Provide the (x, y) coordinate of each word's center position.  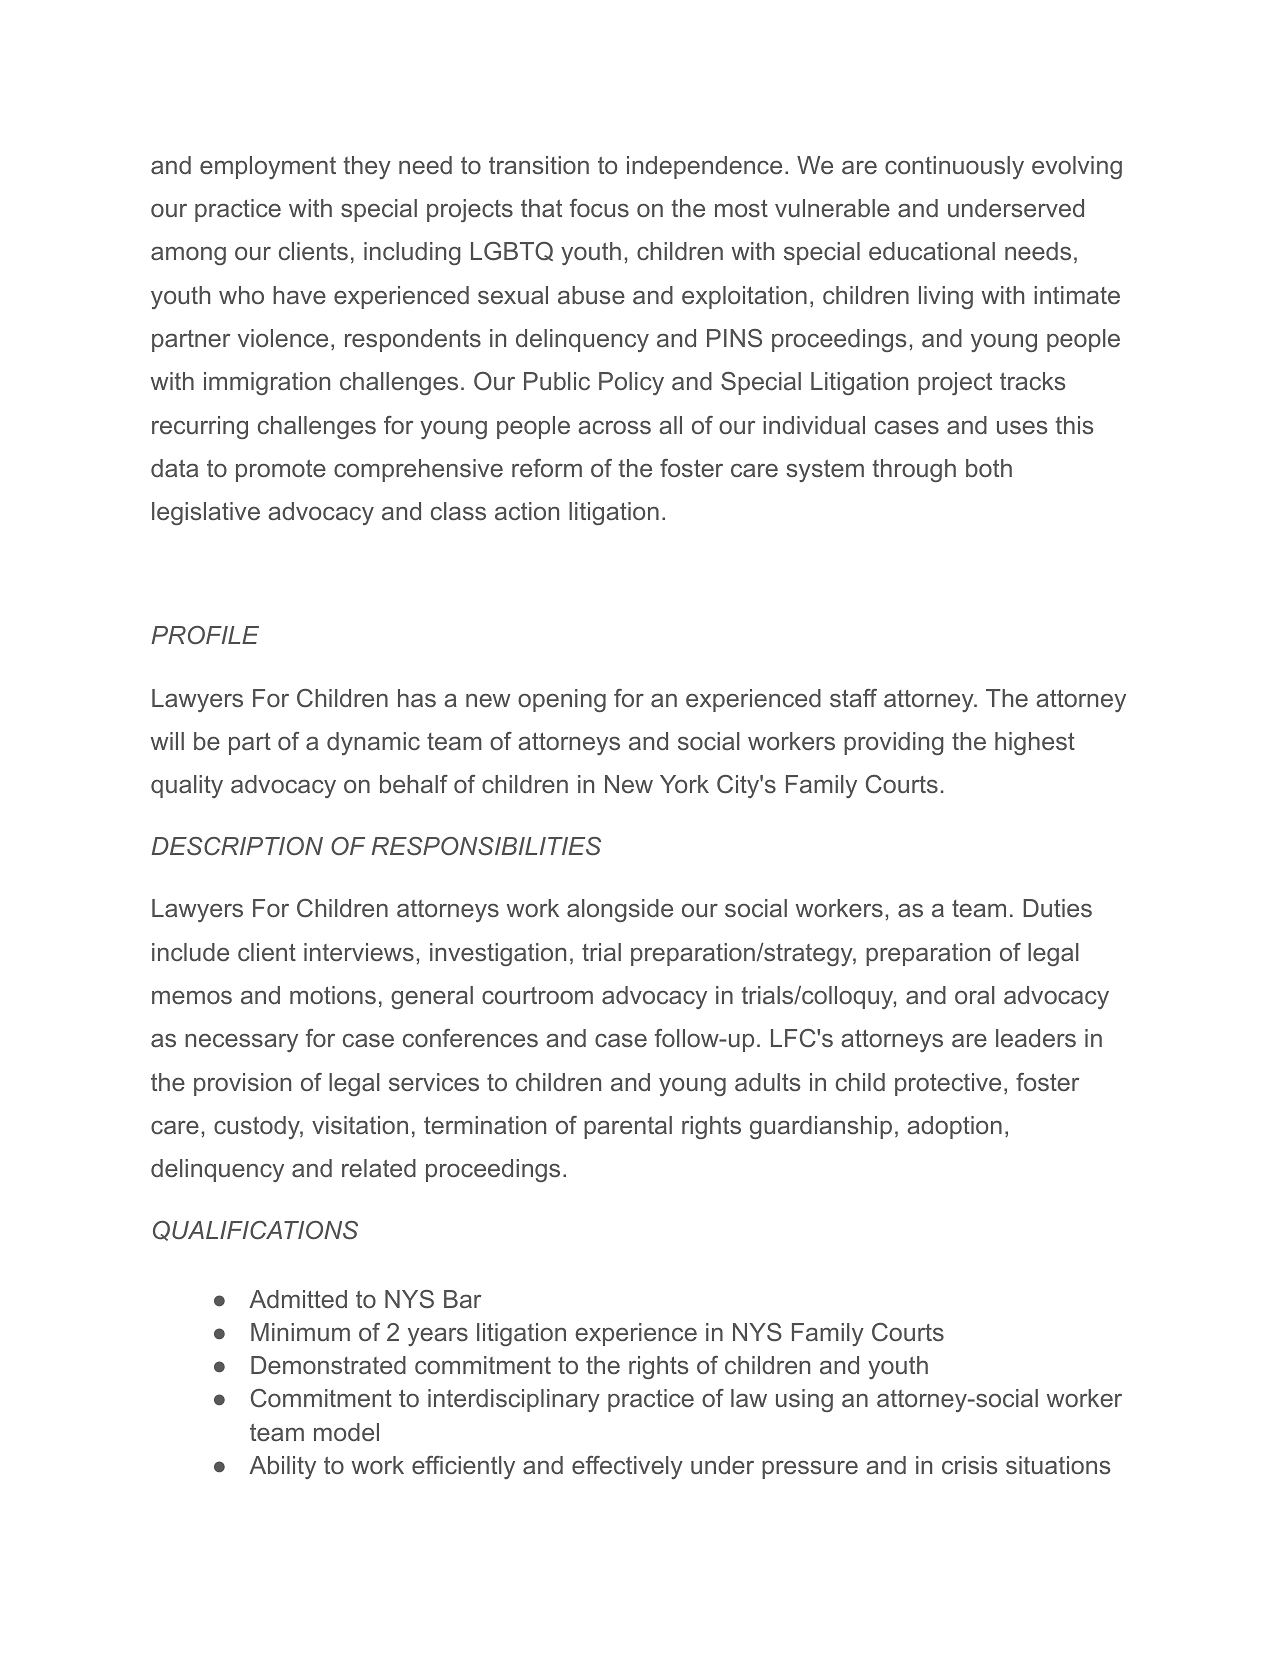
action (527, 511)
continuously (954, 167)
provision (242, 1084)
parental (628, 1127)
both (989, 468)
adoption (954, 1127)
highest (1035, 743)
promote (281, 471)
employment (268, 167)
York (684, 784)
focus (599, 208)
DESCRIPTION (237, 846)
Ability (282, 1467)
